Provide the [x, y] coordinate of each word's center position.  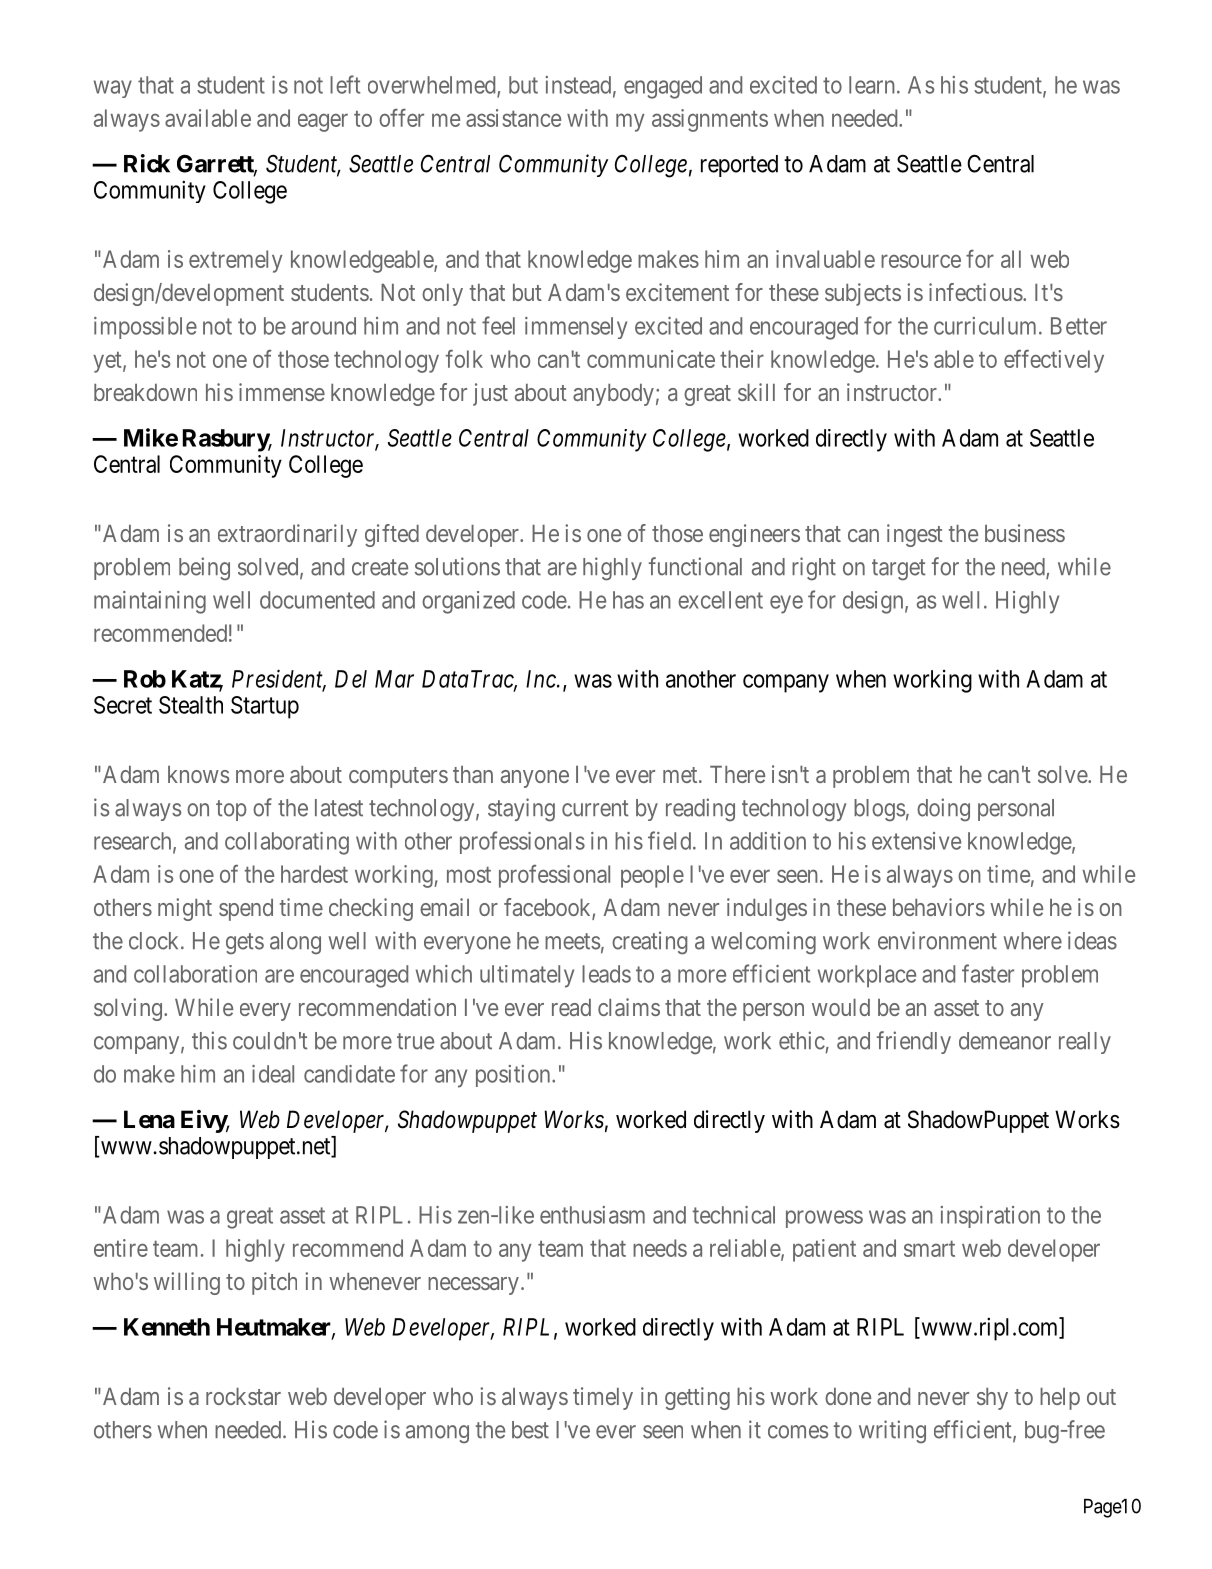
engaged [663, 87]
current [595, 808]
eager [323, 122]
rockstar [243, 1396]
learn [872, 85]
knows [198, 774]
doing [943, 809]
